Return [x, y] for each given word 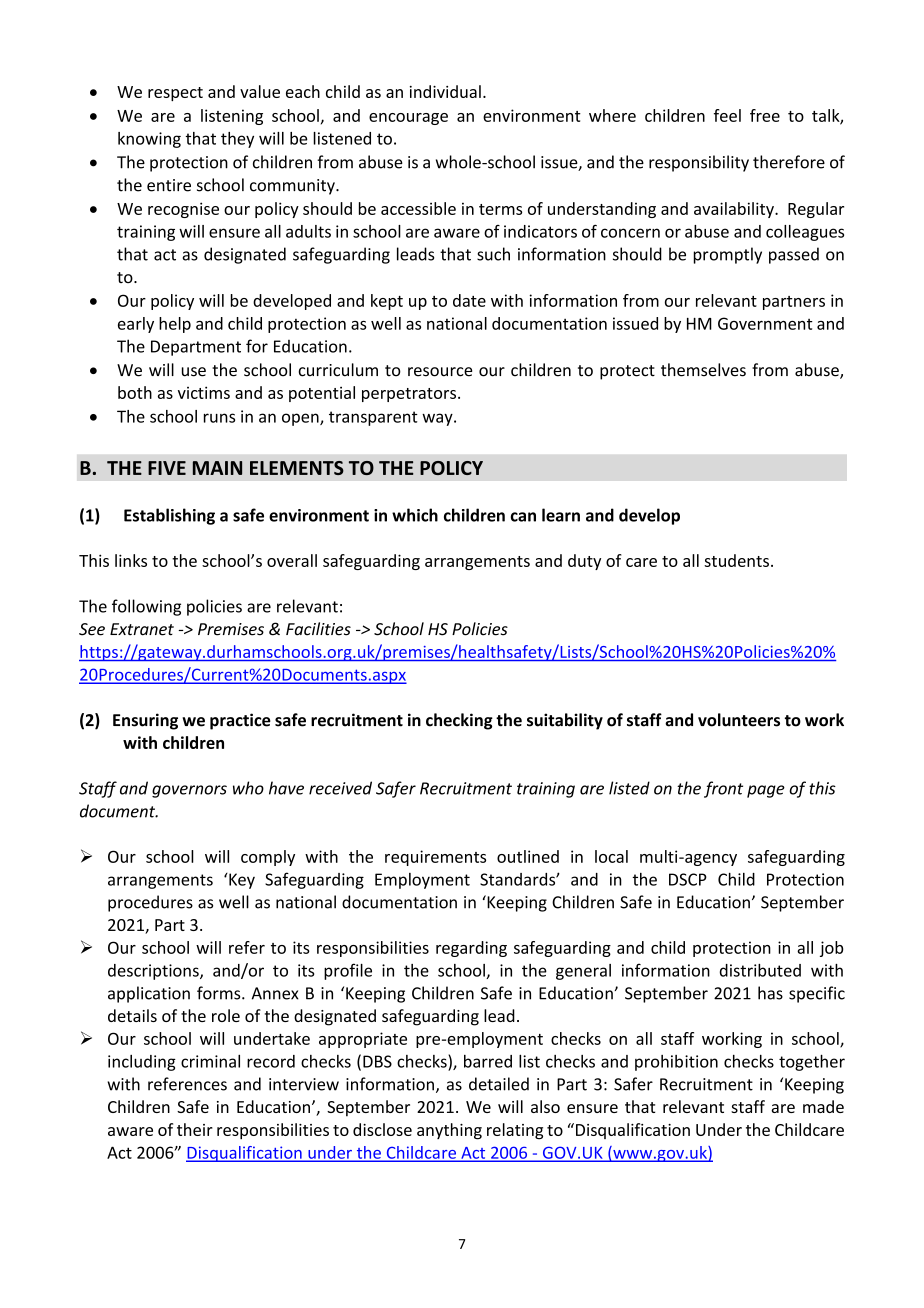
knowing [149, 140]
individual [445, 91]
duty [584, 562]
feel [727, 115]
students [736, 560]
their [195, 1129]
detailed [499, 1084]
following [146, 607]
